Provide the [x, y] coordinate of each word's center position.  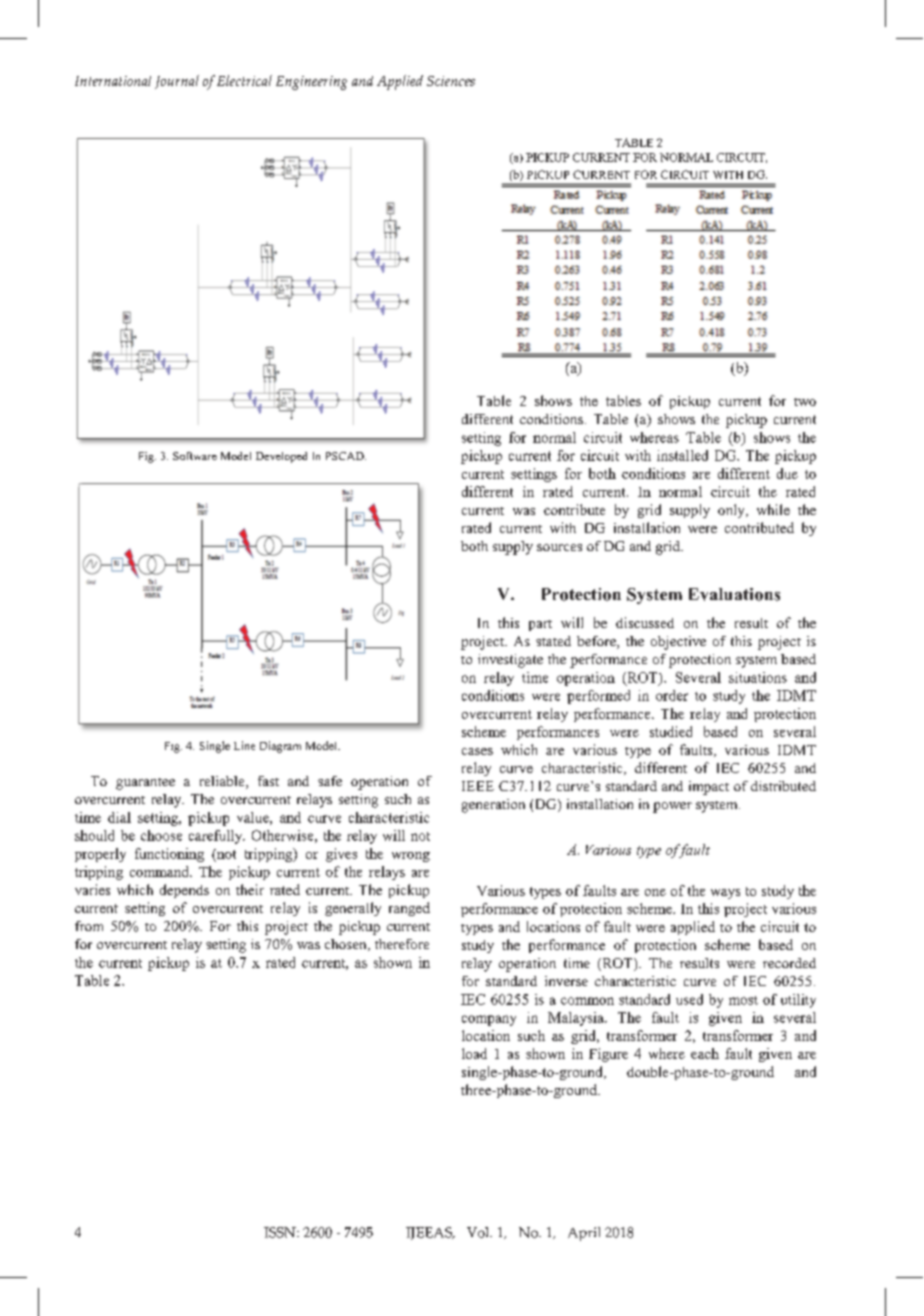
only [732, 511]
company [489, 1020]
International [113, 81]
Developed [281, 457]
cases [477, 751]
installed [682, 455]
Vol [479, 1232]
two [805, 402]
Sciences [451, 81]
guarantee [145, 784]
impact [709, 788]
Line [244, 745]
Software [195, 456]
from [89, 926]
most [743, 1000]
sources [559, 547]
